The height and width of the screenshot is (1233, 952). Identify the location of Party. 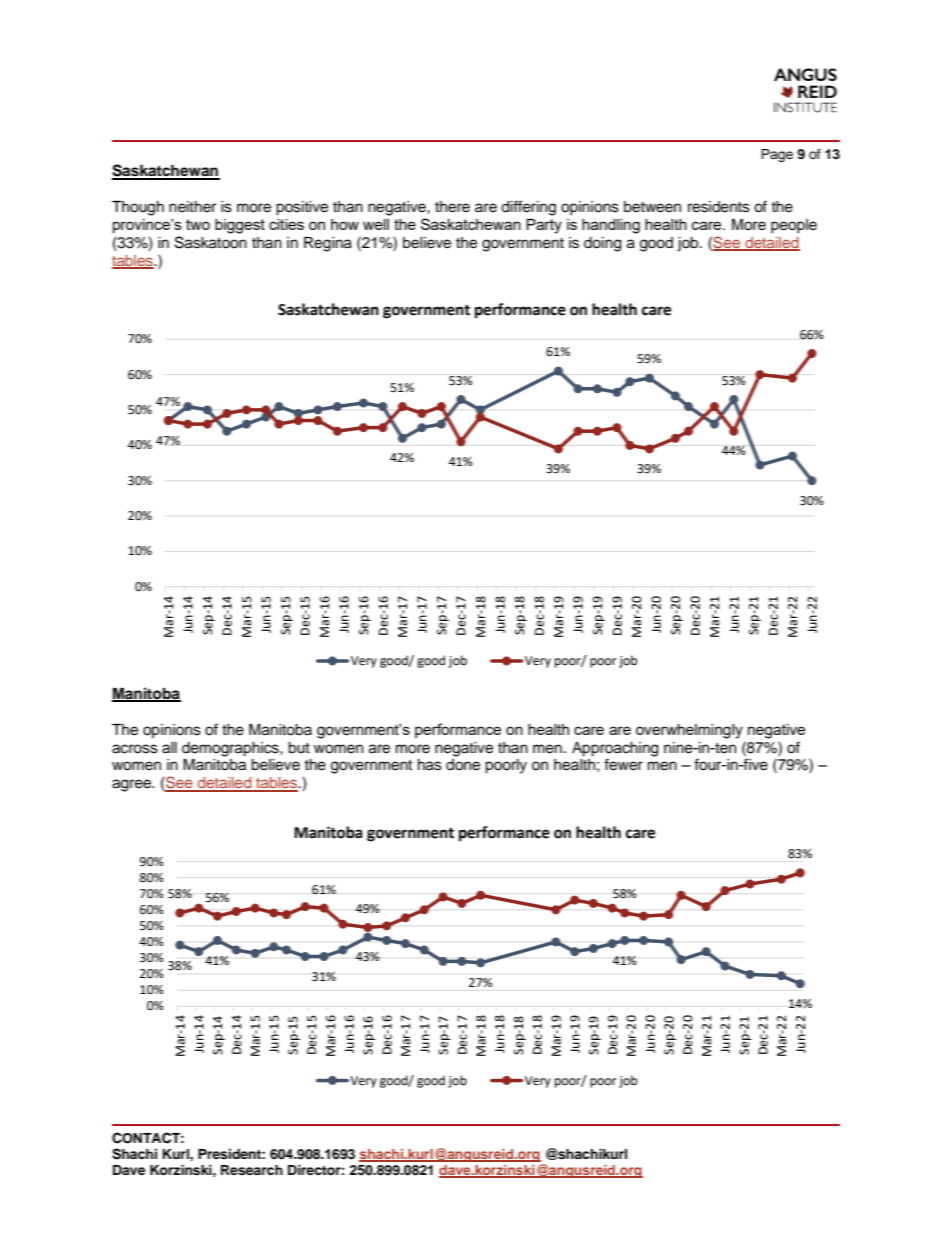
(544, 226).
